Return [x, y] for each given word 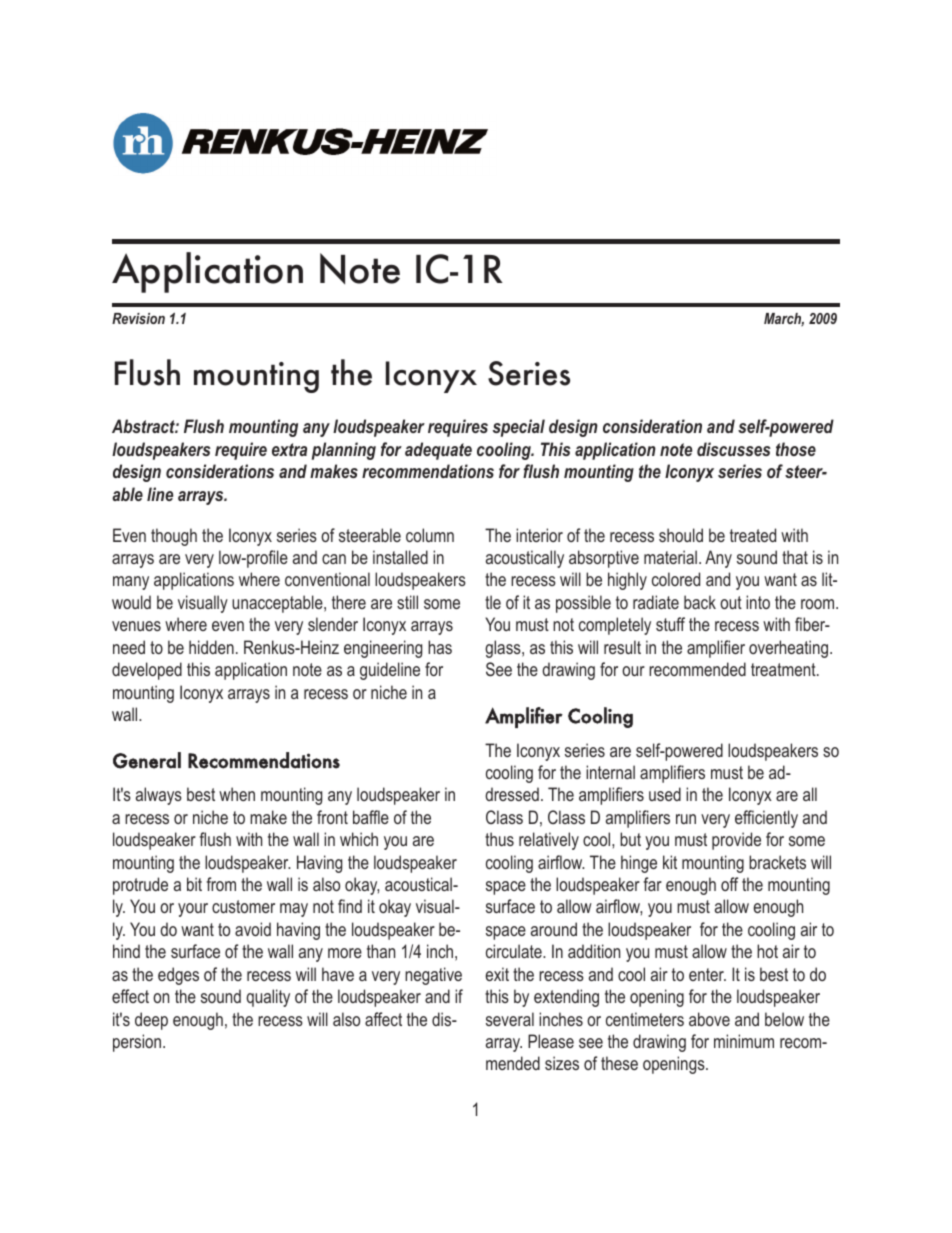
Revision [138, 318]
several [510, 1019]
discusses [734, 449]
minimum [744, 1041]
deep [151, 1021]
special [519, 428]
